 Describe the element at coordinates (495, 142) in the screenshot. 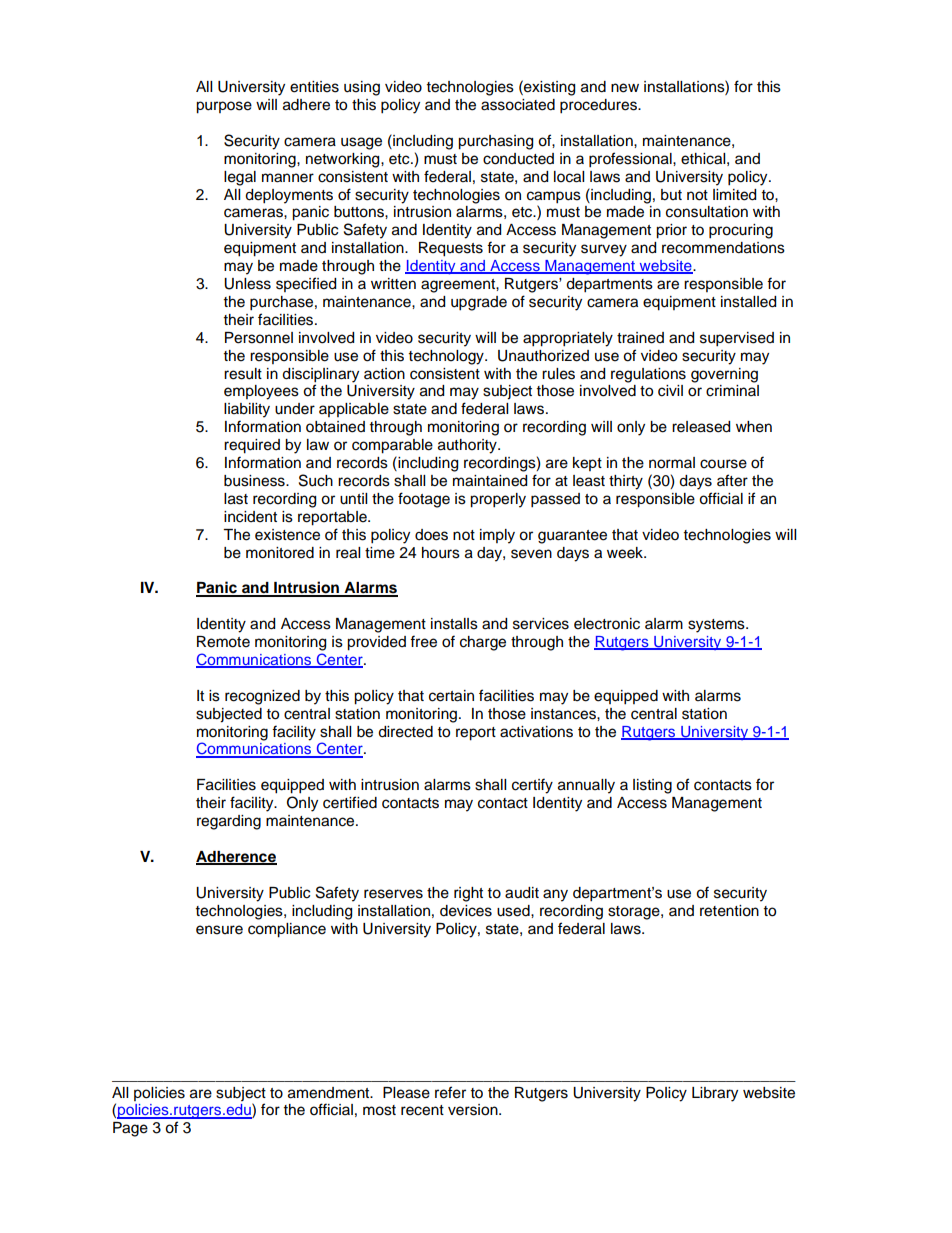

I see `purchasing` at that location.
